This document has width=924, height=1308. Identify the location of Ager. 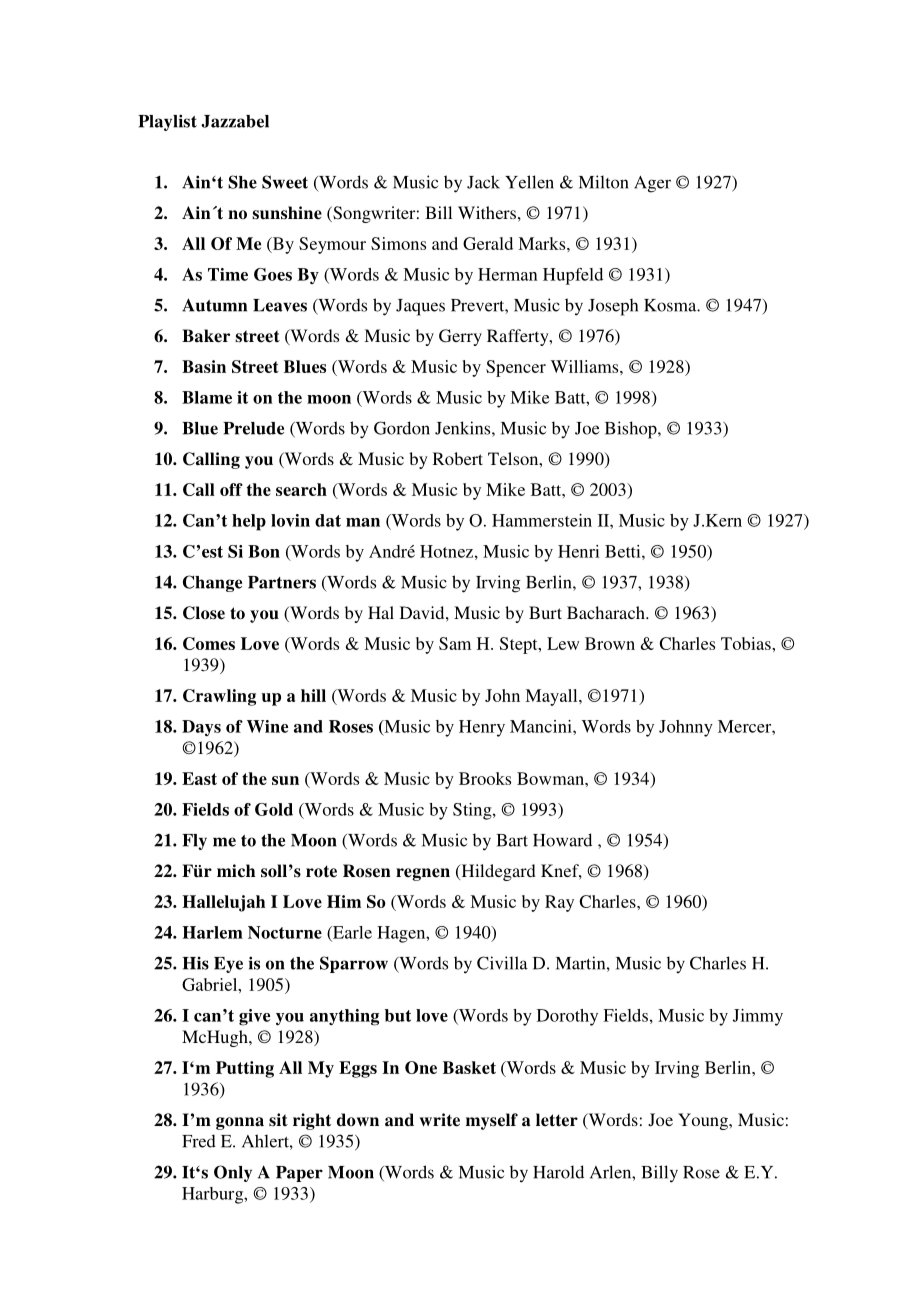
(652, 184).
